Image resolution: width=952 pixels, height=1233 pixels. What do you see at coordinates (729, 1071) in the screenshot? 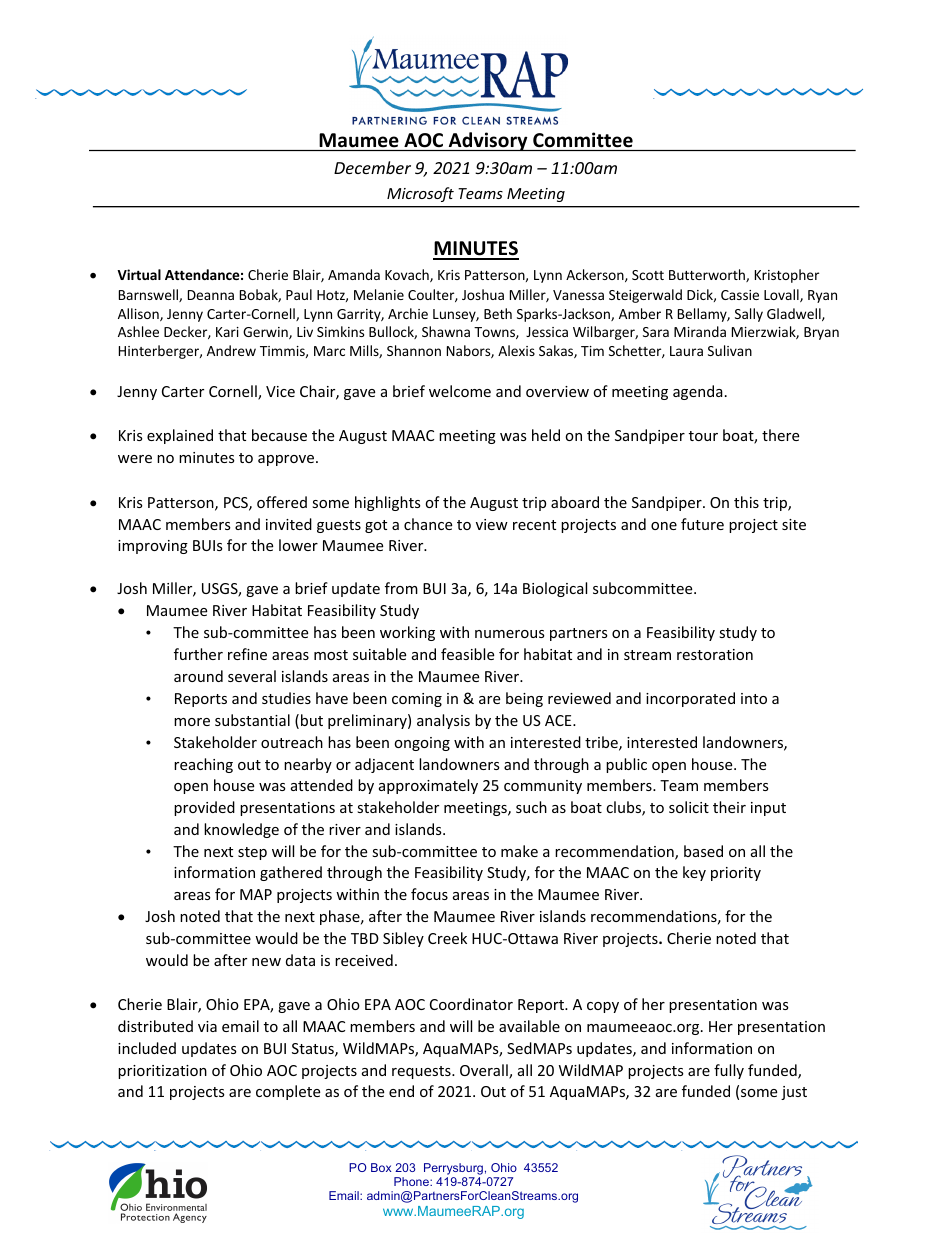
I see `fully` at bounding box center [729, 1071].
